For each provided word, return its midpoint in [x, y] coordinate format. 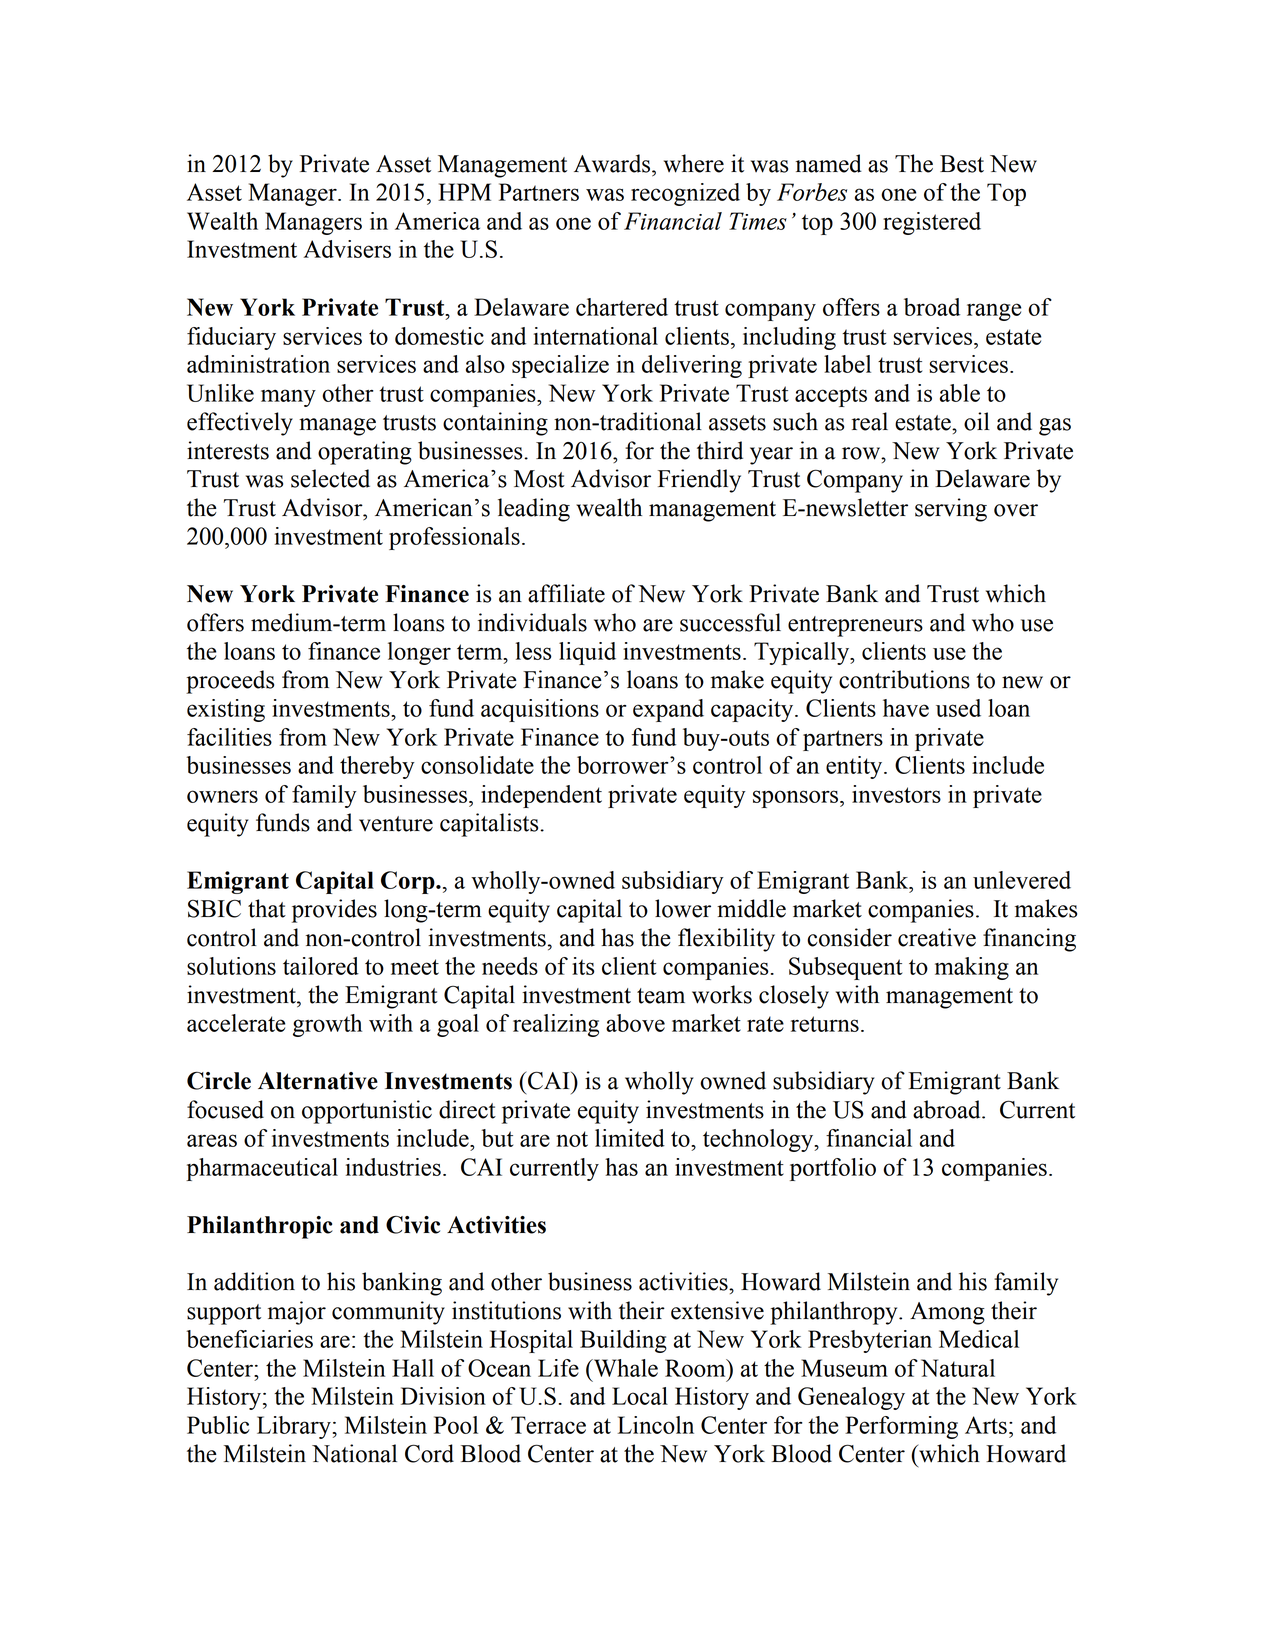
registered [932, 223]
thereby [377, 767]
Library [294, 1427]
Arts [986, 1425]
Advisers [347, 249]
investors [896, 794]
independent [541, 796]
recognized [685, 194]
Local [640, 1396]
